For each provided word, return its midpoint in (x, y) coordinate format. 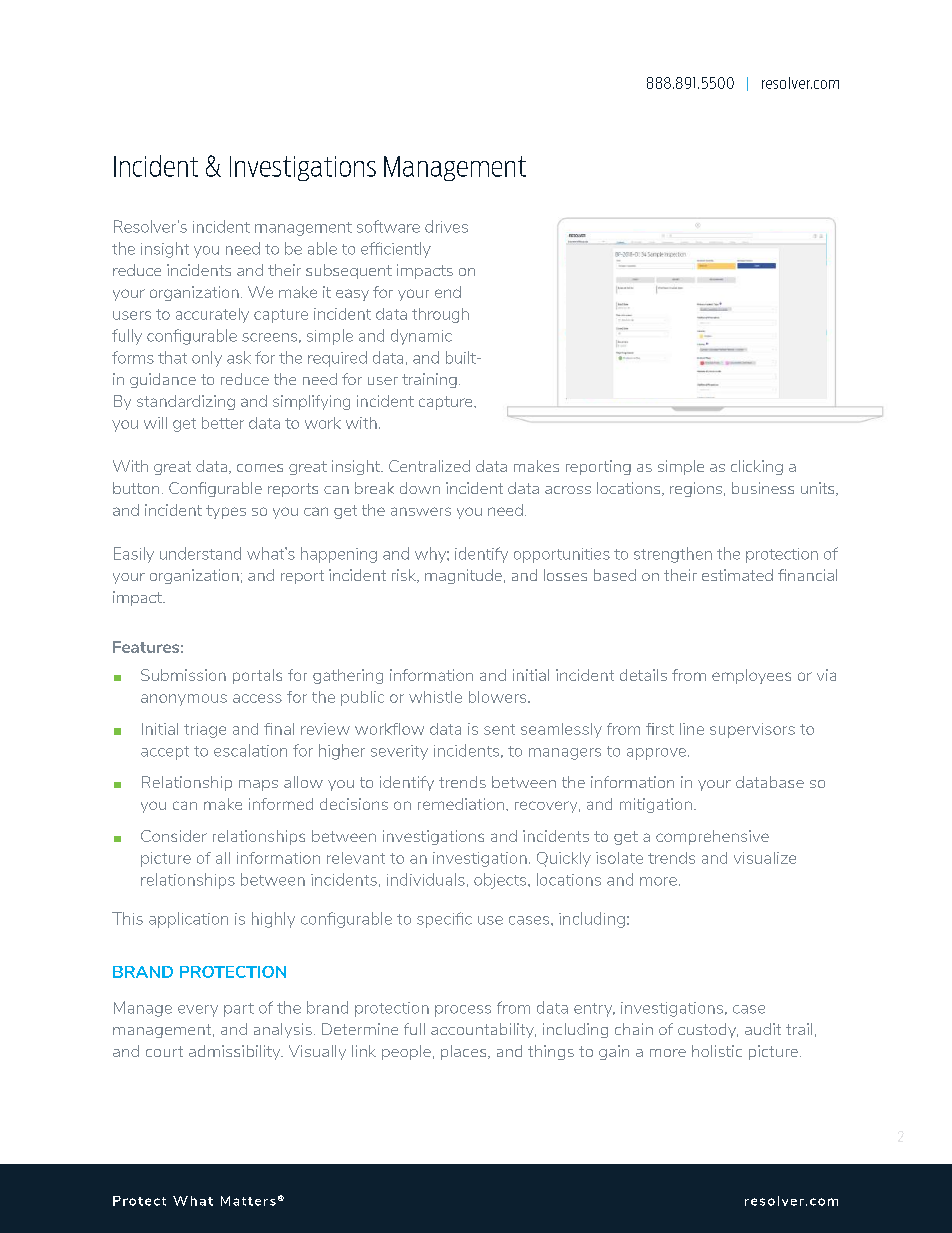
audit (763, 1029)
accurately (212, 315)
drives (446, 226)
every (198, 1011)
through (440, 315)
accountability (483, 1030)
